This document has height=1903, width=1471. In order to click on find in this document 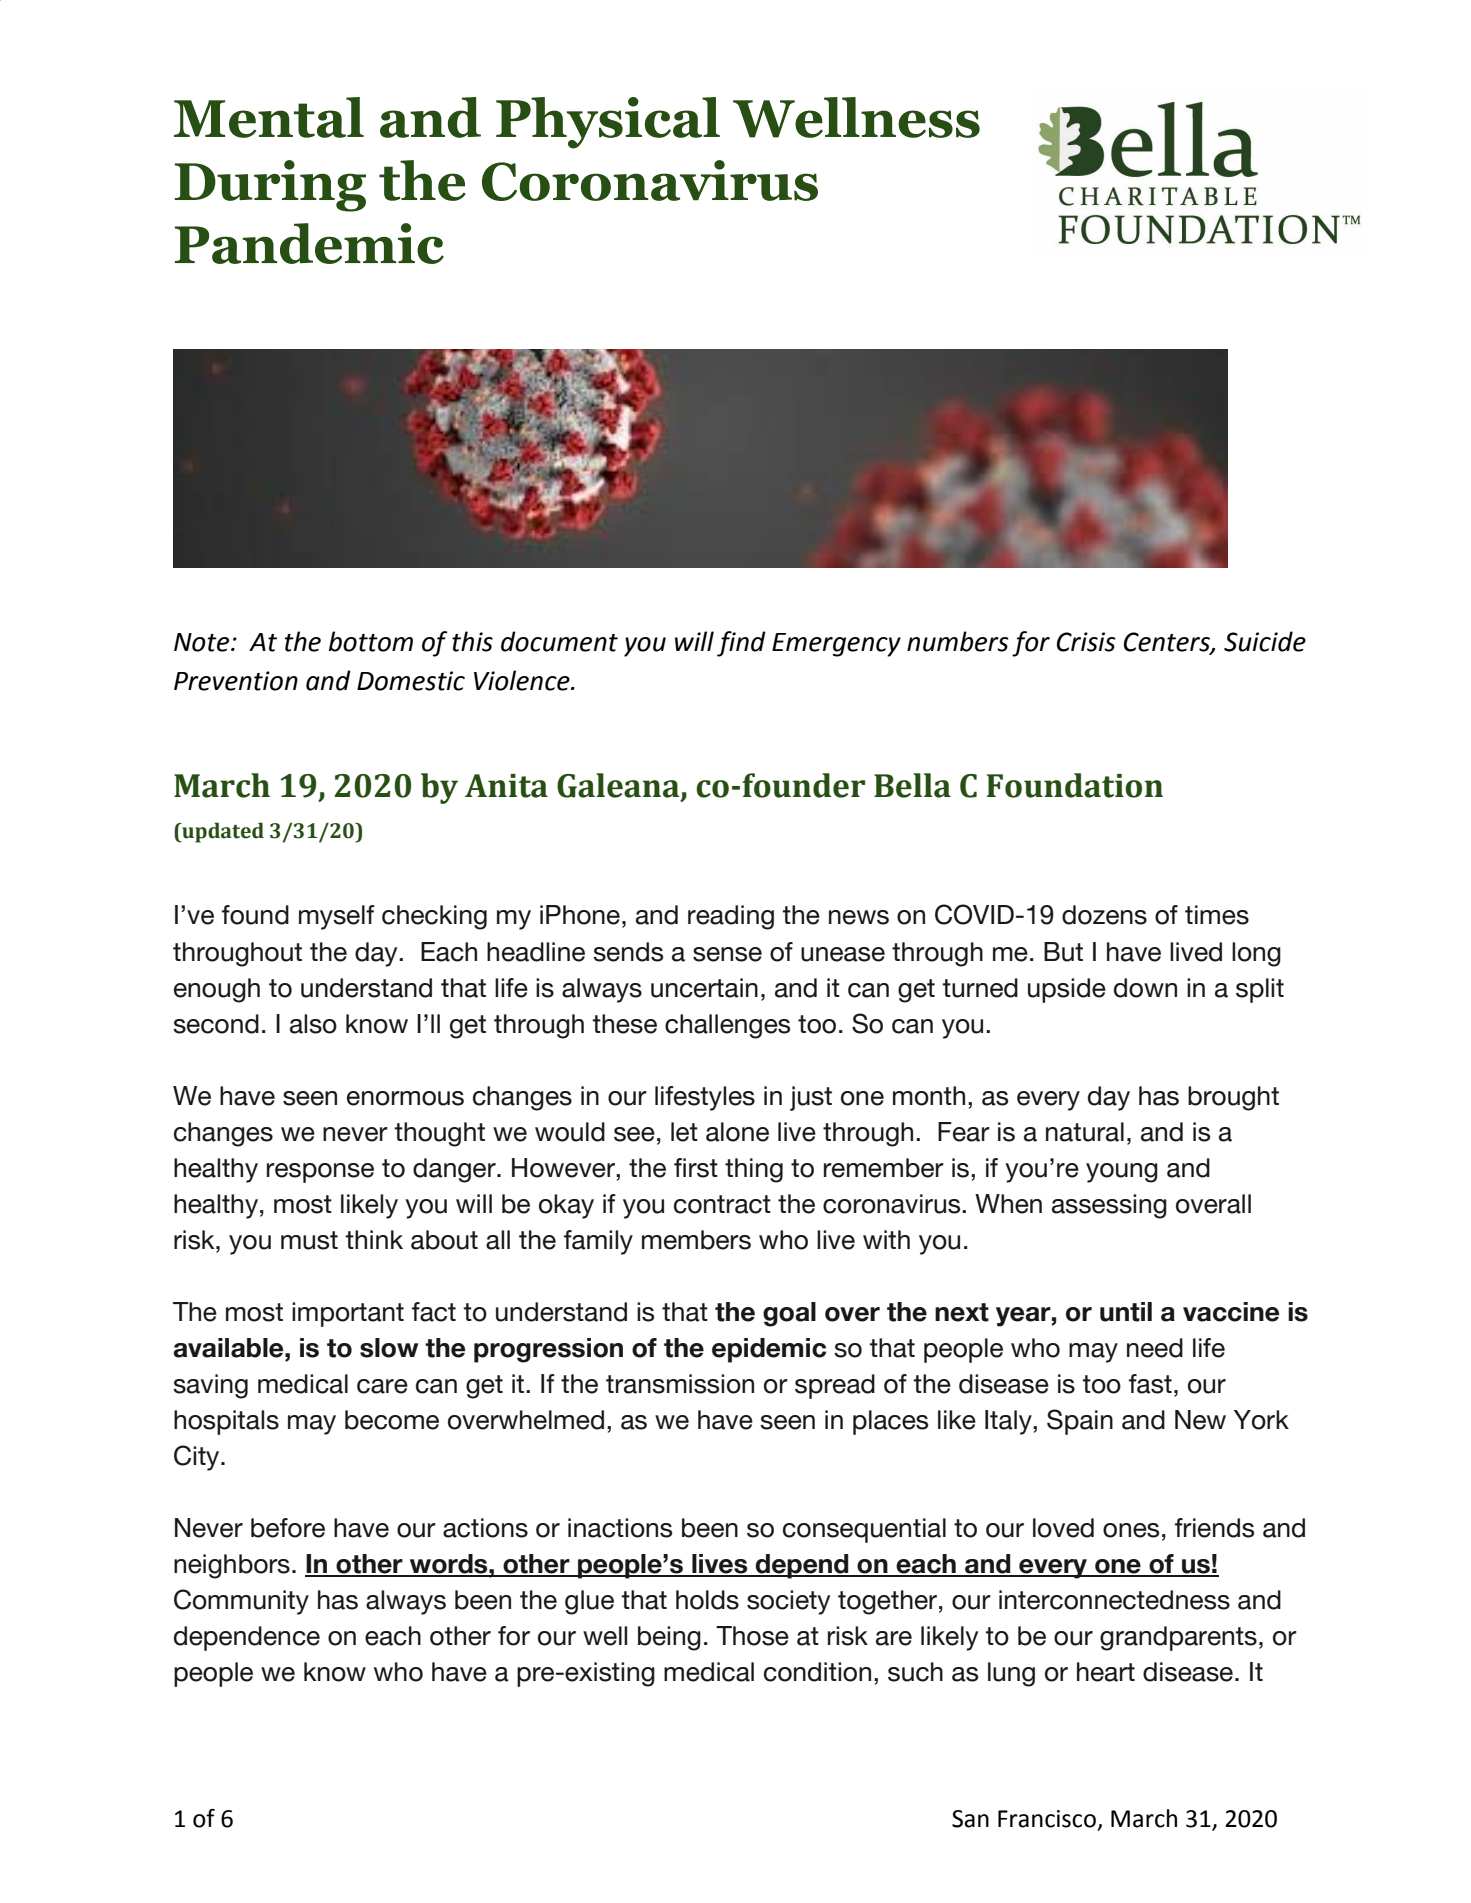, I will do `click(741, 644)`.
